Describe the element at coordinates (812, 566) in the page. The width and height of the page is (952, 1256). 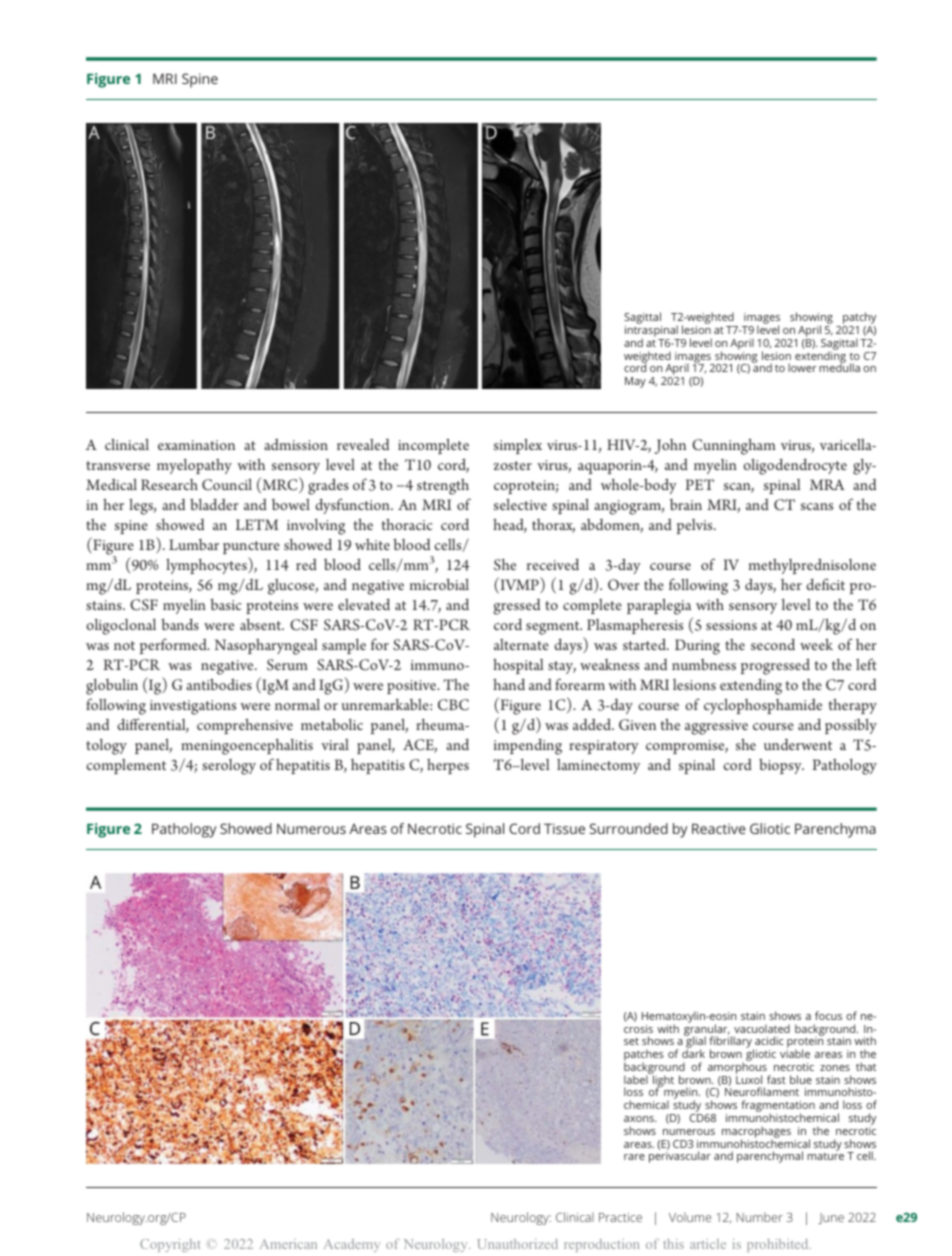
I see `methylprednisolone` at that location.
